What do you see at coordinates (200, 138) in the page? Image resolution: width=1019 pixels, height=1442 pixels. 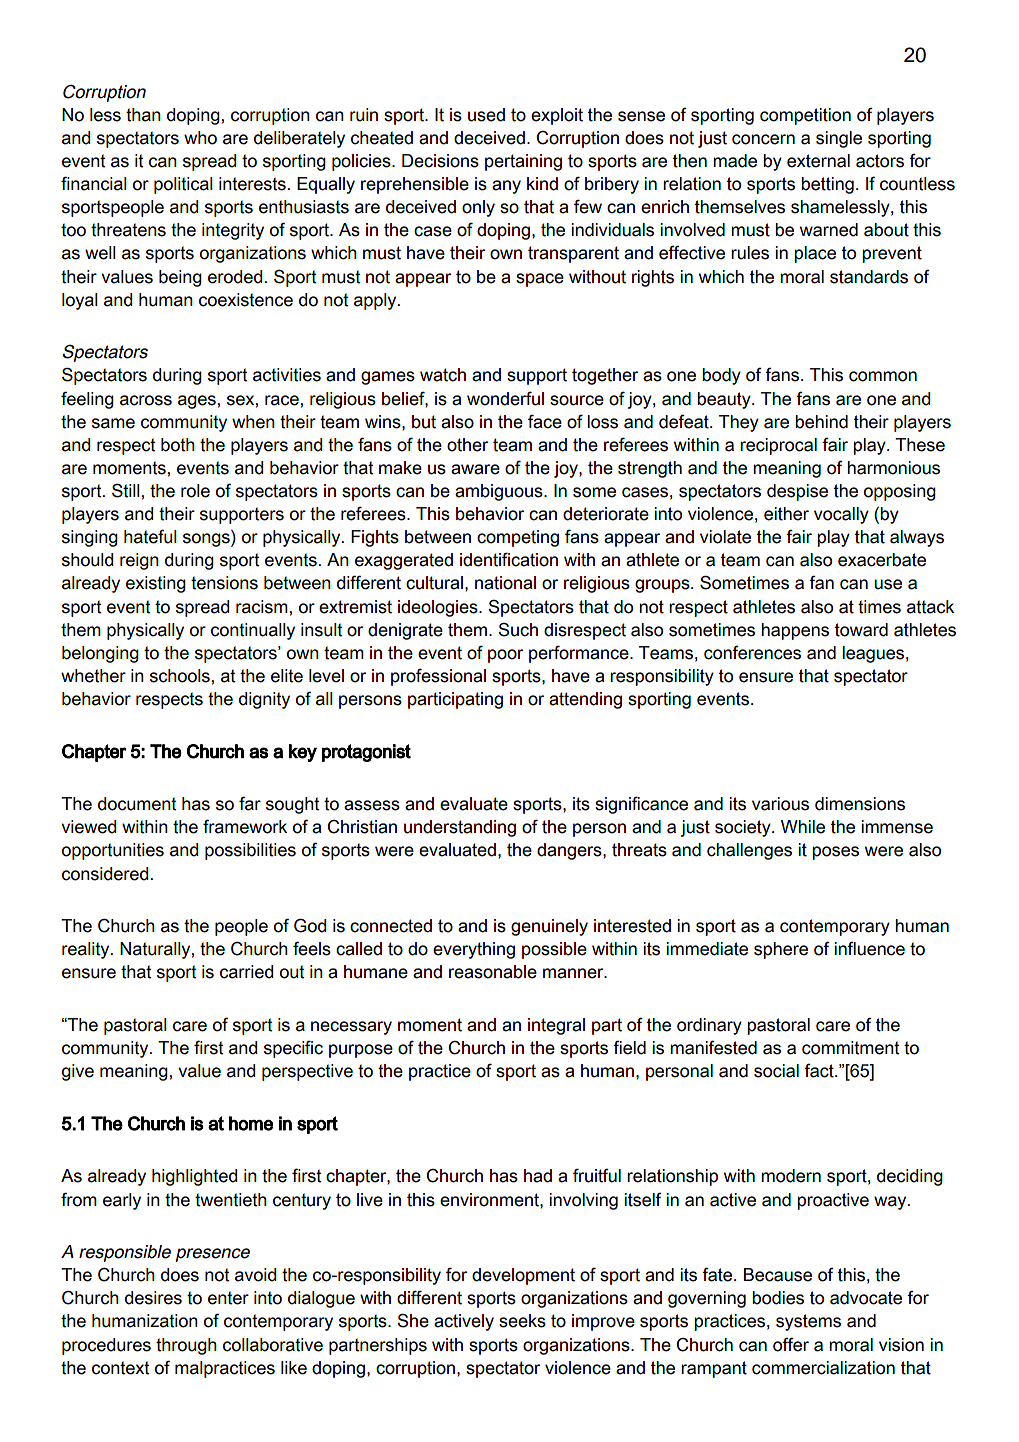 I see `who` at bounding box center [200, 138].
